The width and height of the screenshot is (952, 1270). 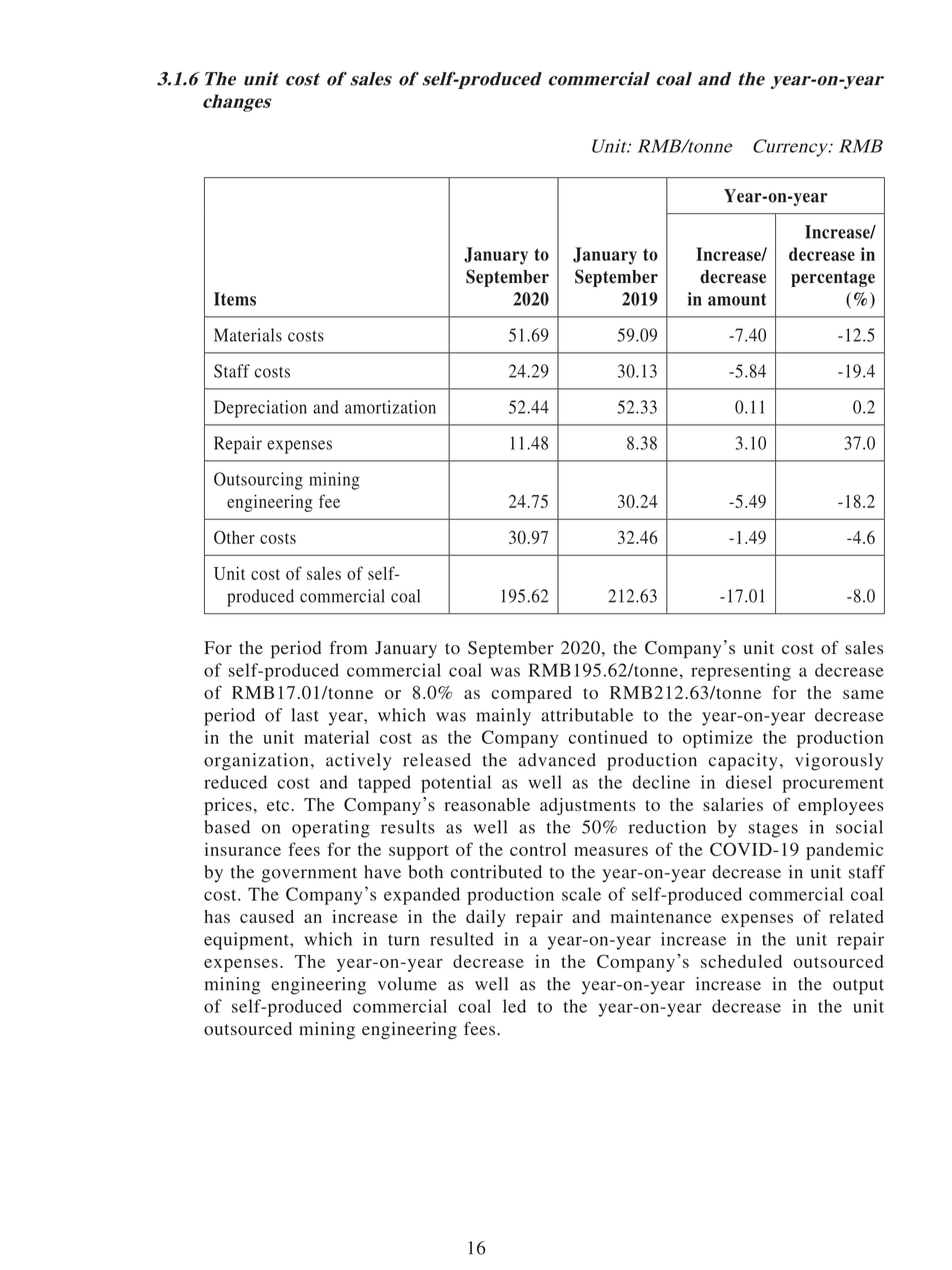 What do you see at coordinates (741, 961) in the screenshot?
I see `scheduled` at bounding box center [741, 961].
